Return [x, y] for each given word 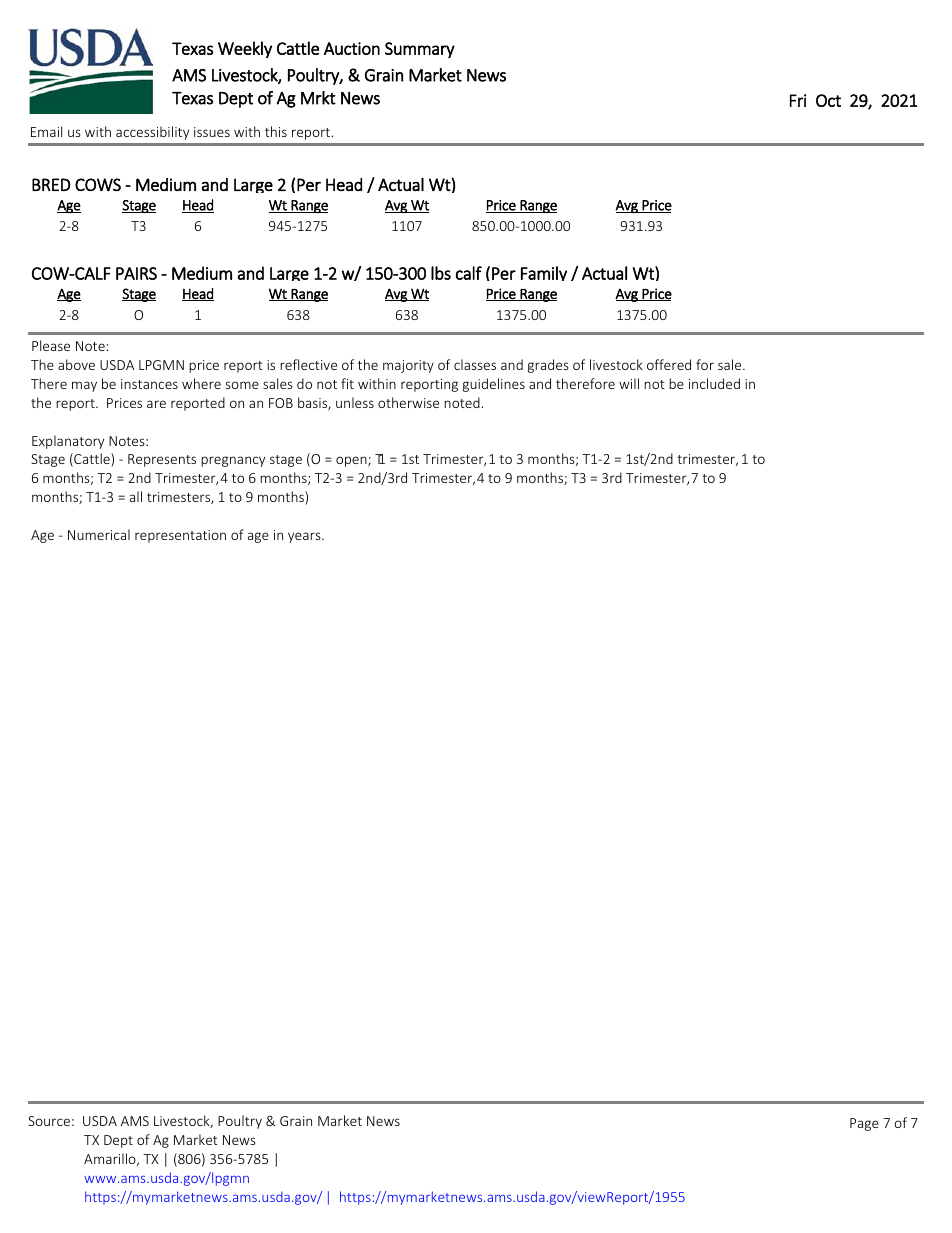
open [352, 461]
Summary [420, 50]
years [305, 537]
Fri [798, 100]
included [714, 383]
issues [212, 132]
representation [180, 536]
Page [864, 1124]
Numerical [99, 534]
